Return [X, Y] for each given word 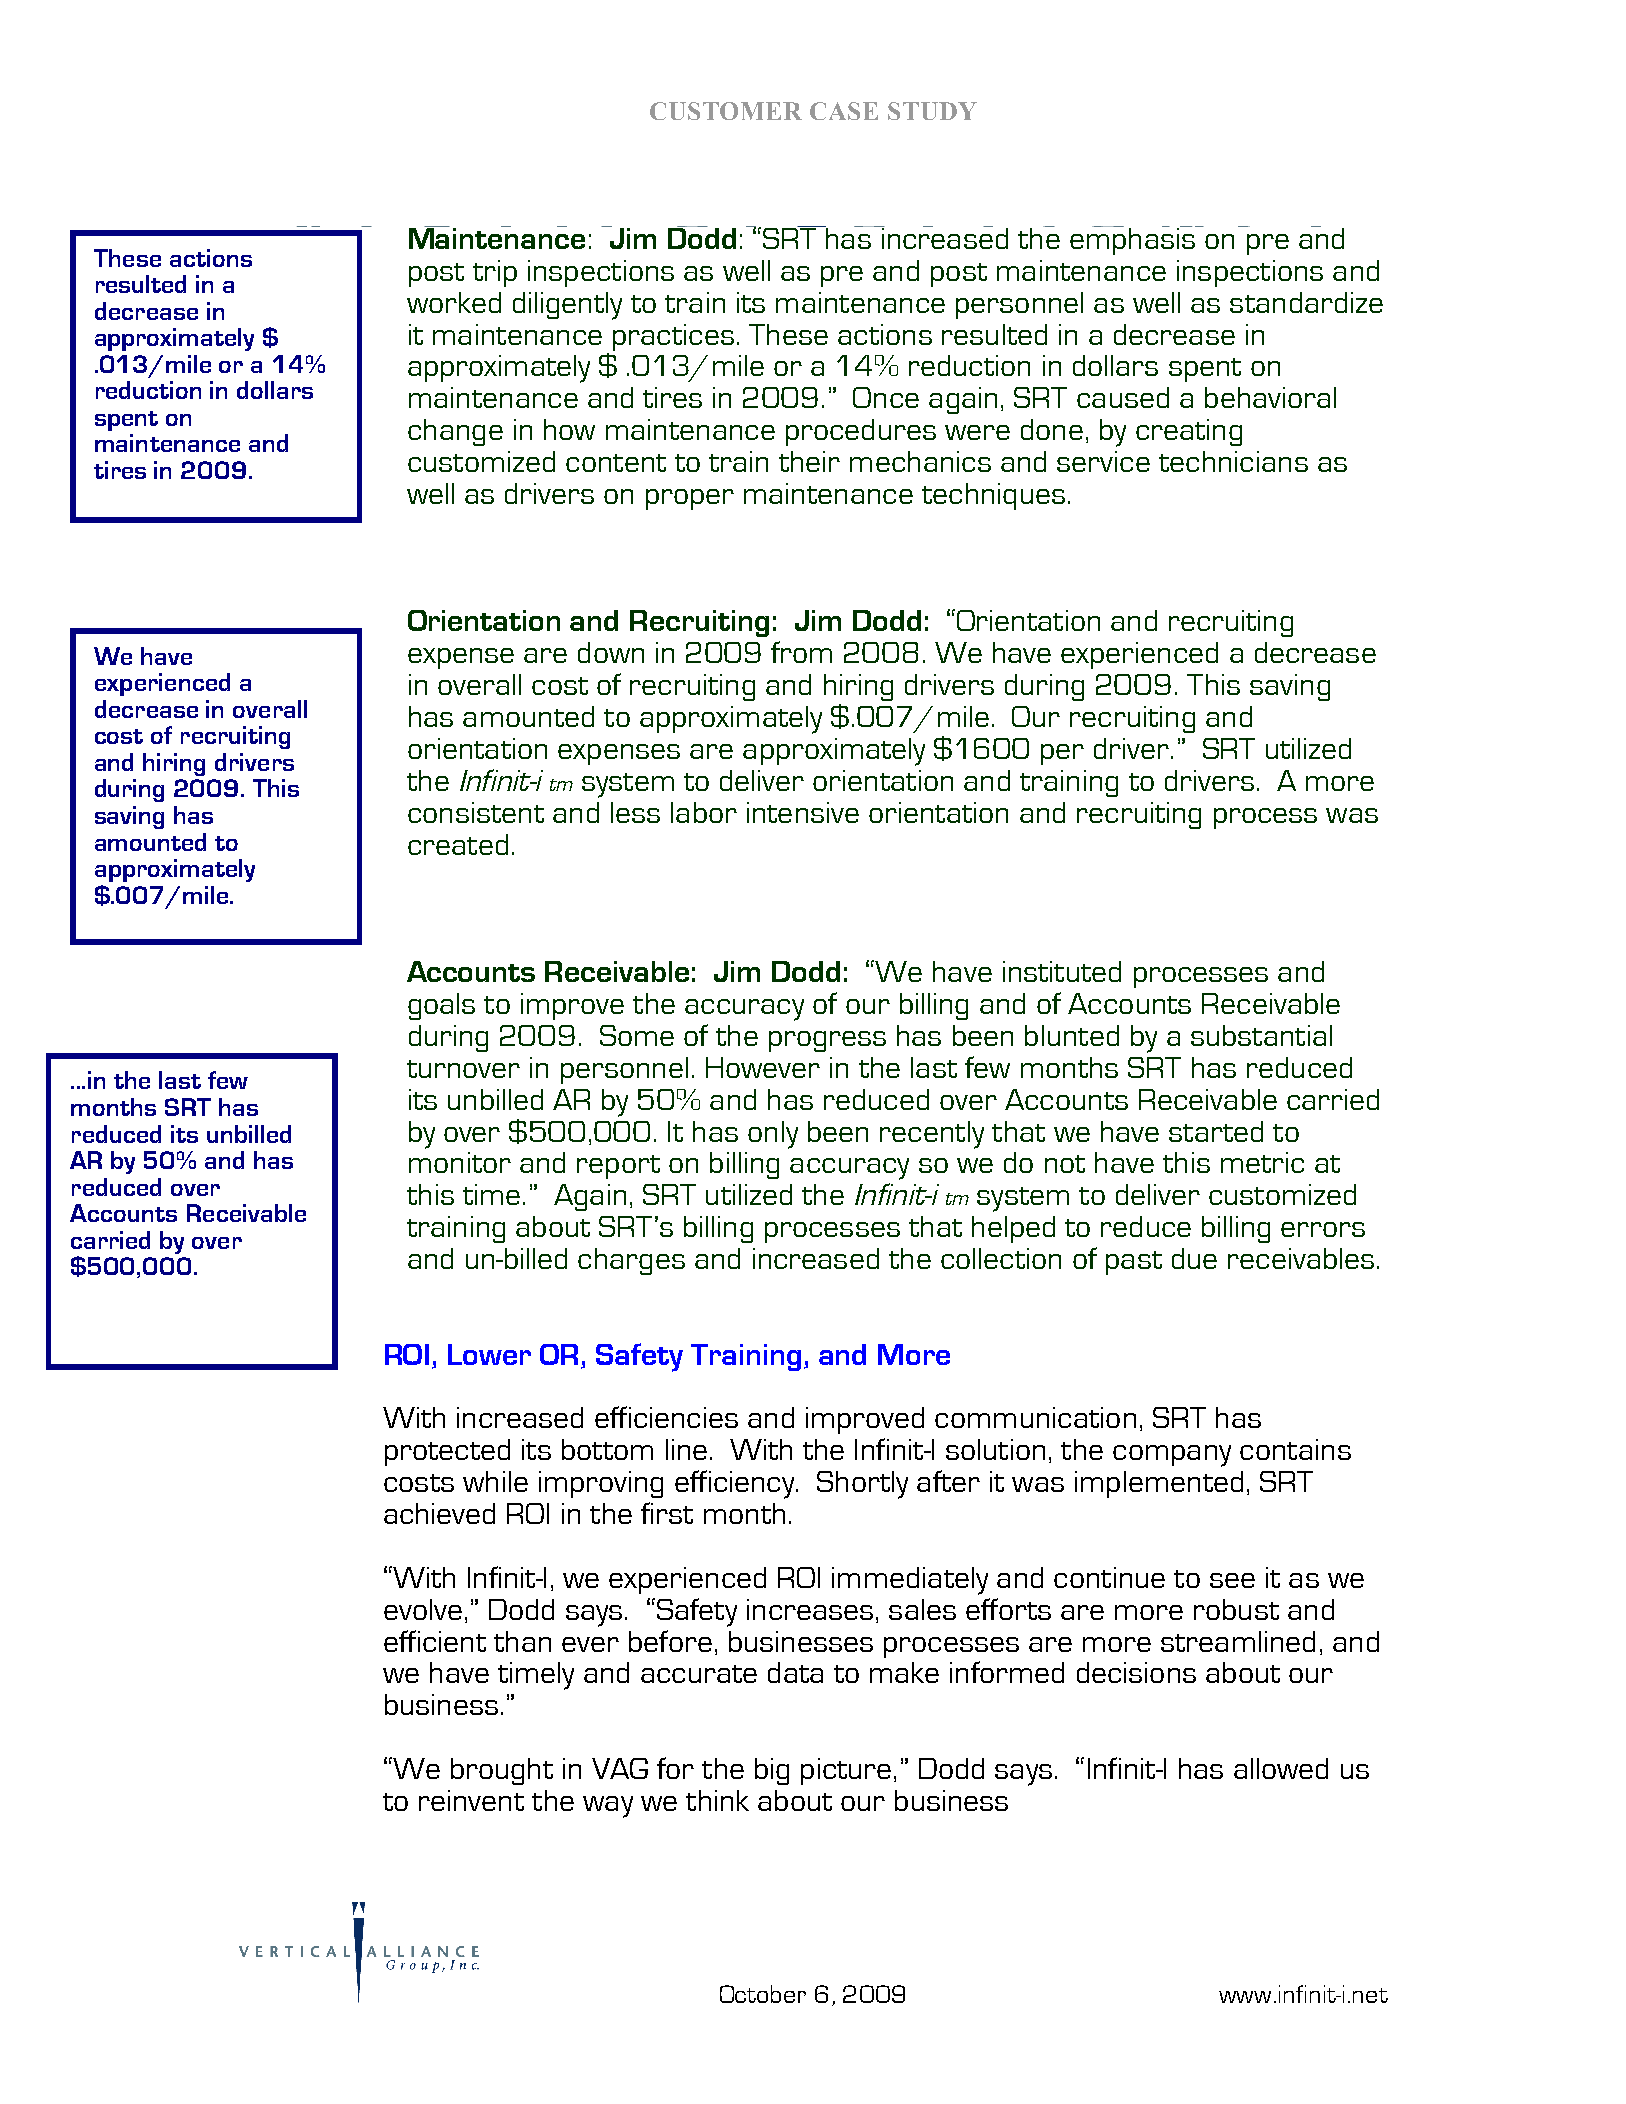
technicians [1233, 461]
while [495, 1481]
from [801, 652]
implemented [1159, 1484]
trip [495, 273]
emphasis [1134, 240]
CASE [844, 111]
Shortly [862, 1485]
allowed [1281, 1768]
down [611, 652]
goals [441, 1006]
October [763, 1994]
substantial [1261, 1035]
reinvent [471, 1800]
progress [827, 1041]
